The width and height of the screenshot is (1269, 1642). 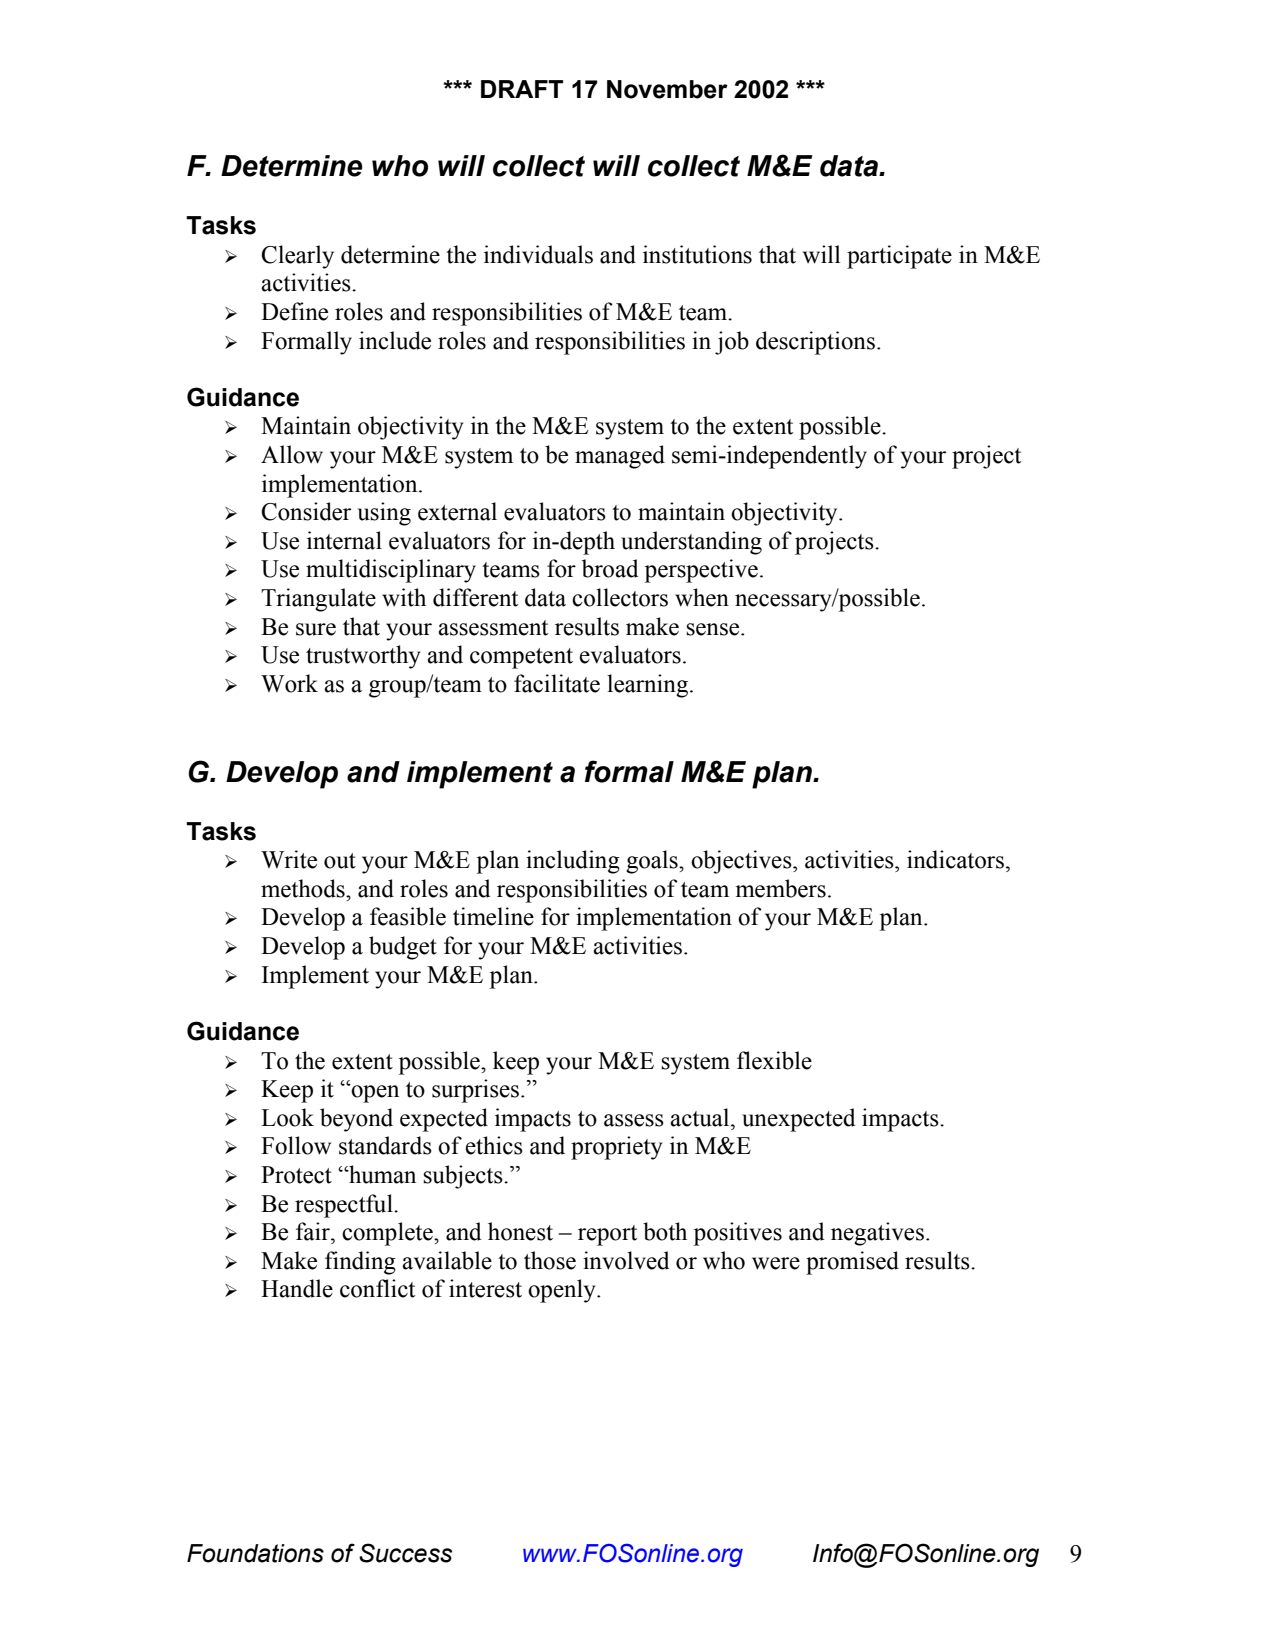 What do you see at coordinates (297, 257) in the screenshot?
I see `Clearly` at bounding box center [297, 257].
